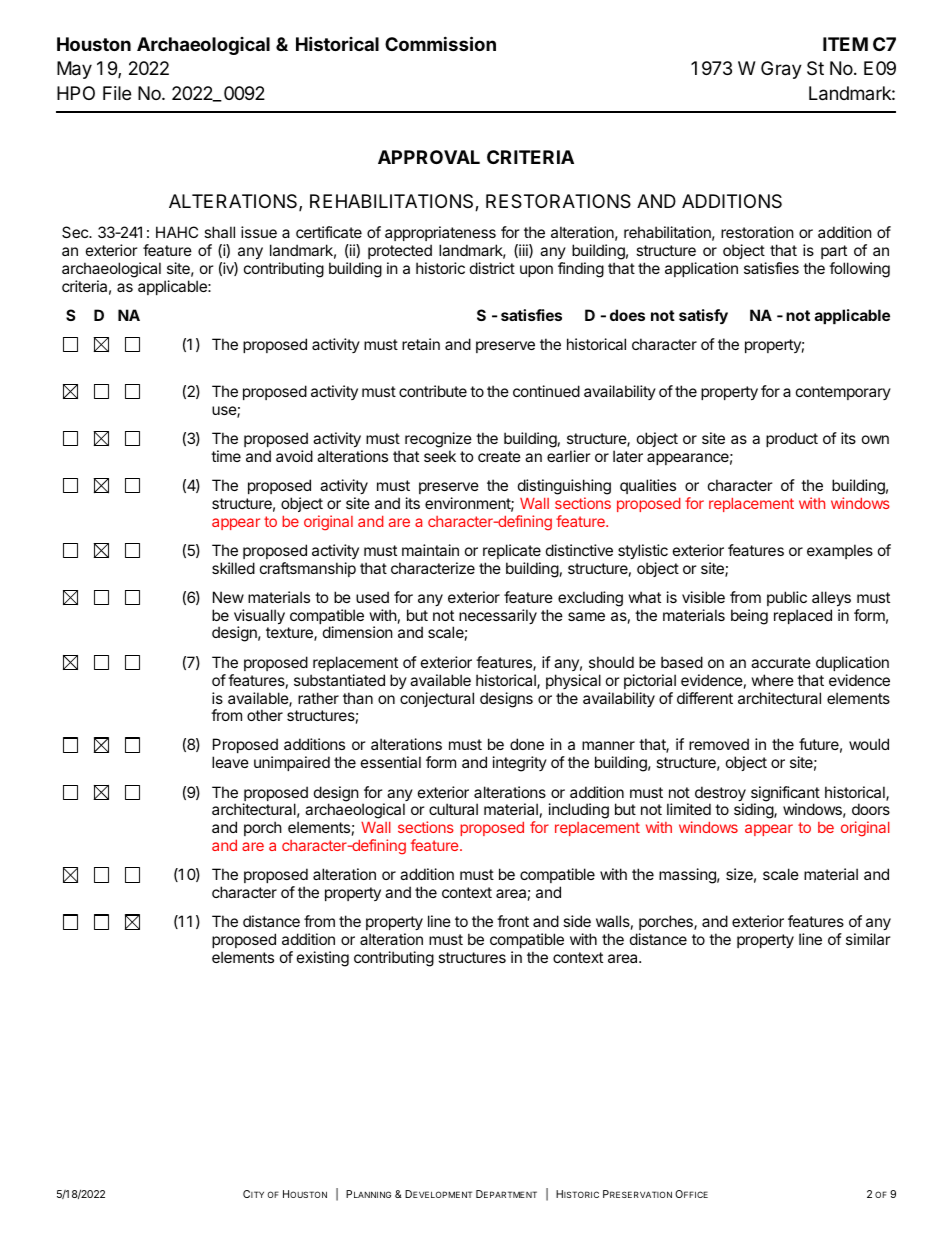 This screenshot has width=952, height=1233. I want to click on existing, so click(323, 959).
